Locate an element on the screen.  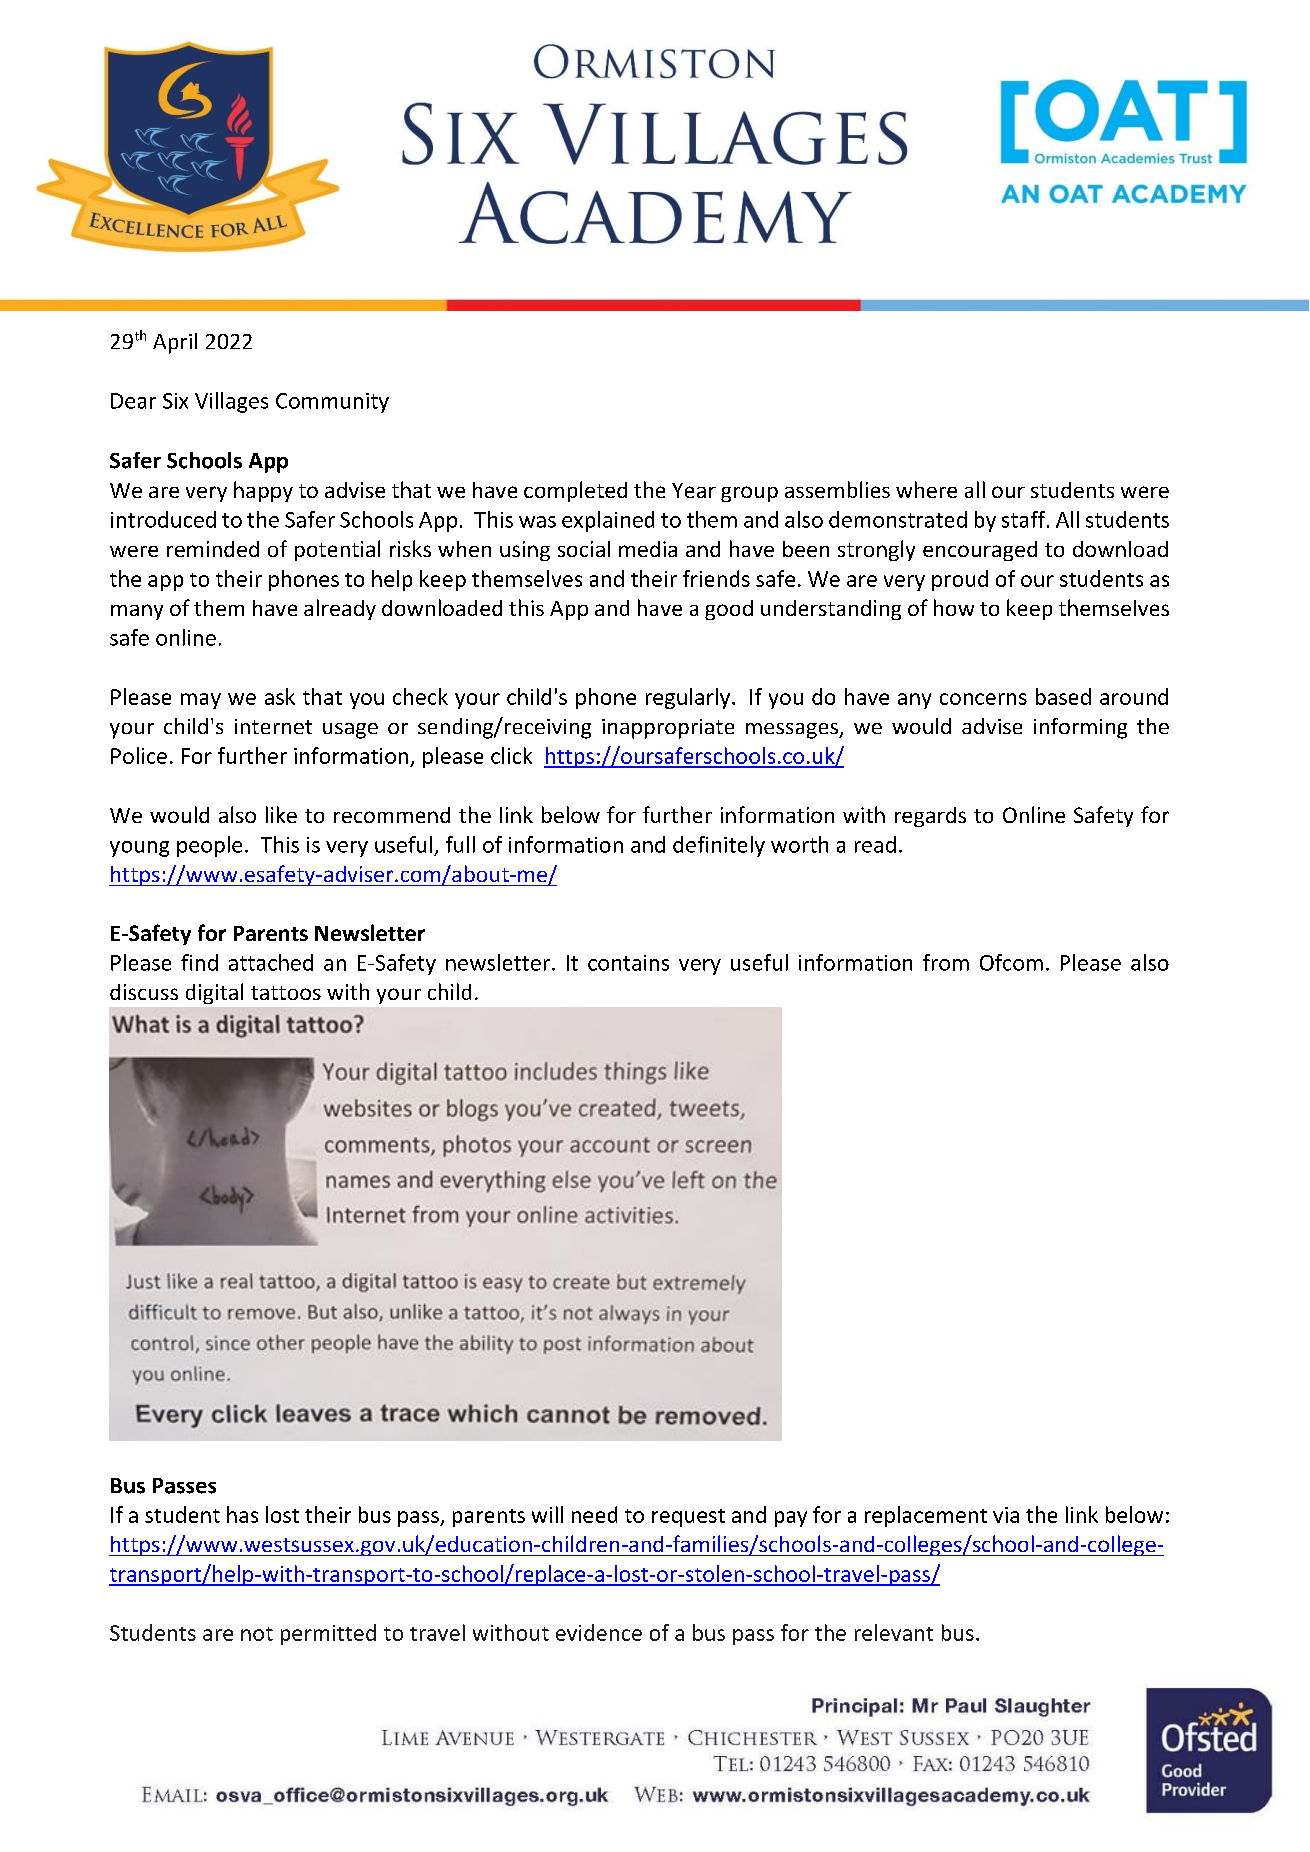
Villages is located at coordinates (231, 402).
